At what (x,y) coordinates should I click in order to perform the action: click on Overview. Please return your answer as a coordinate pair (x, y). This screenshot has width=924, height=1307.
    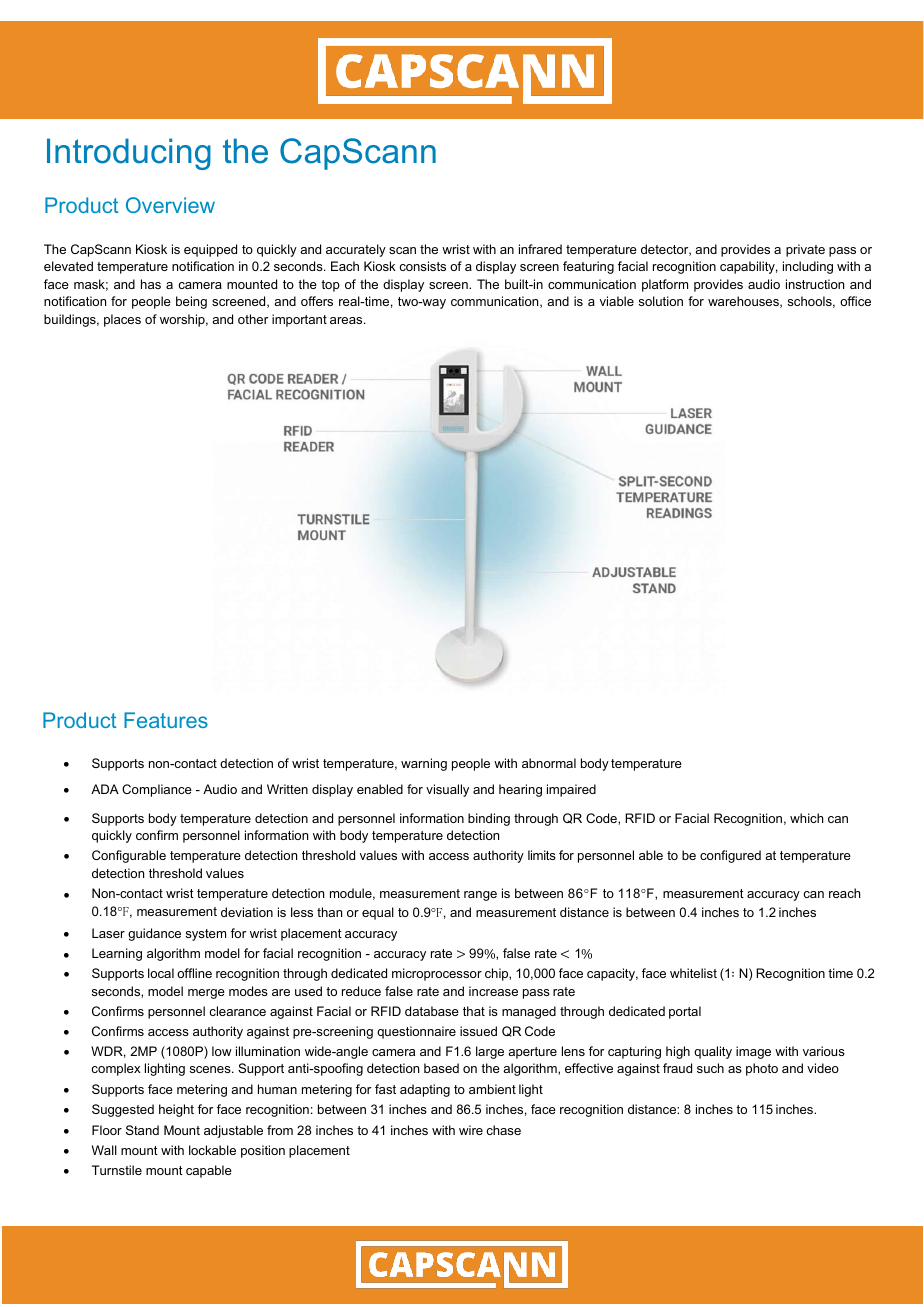
    Looking at the image, I should click on (170, 205).
